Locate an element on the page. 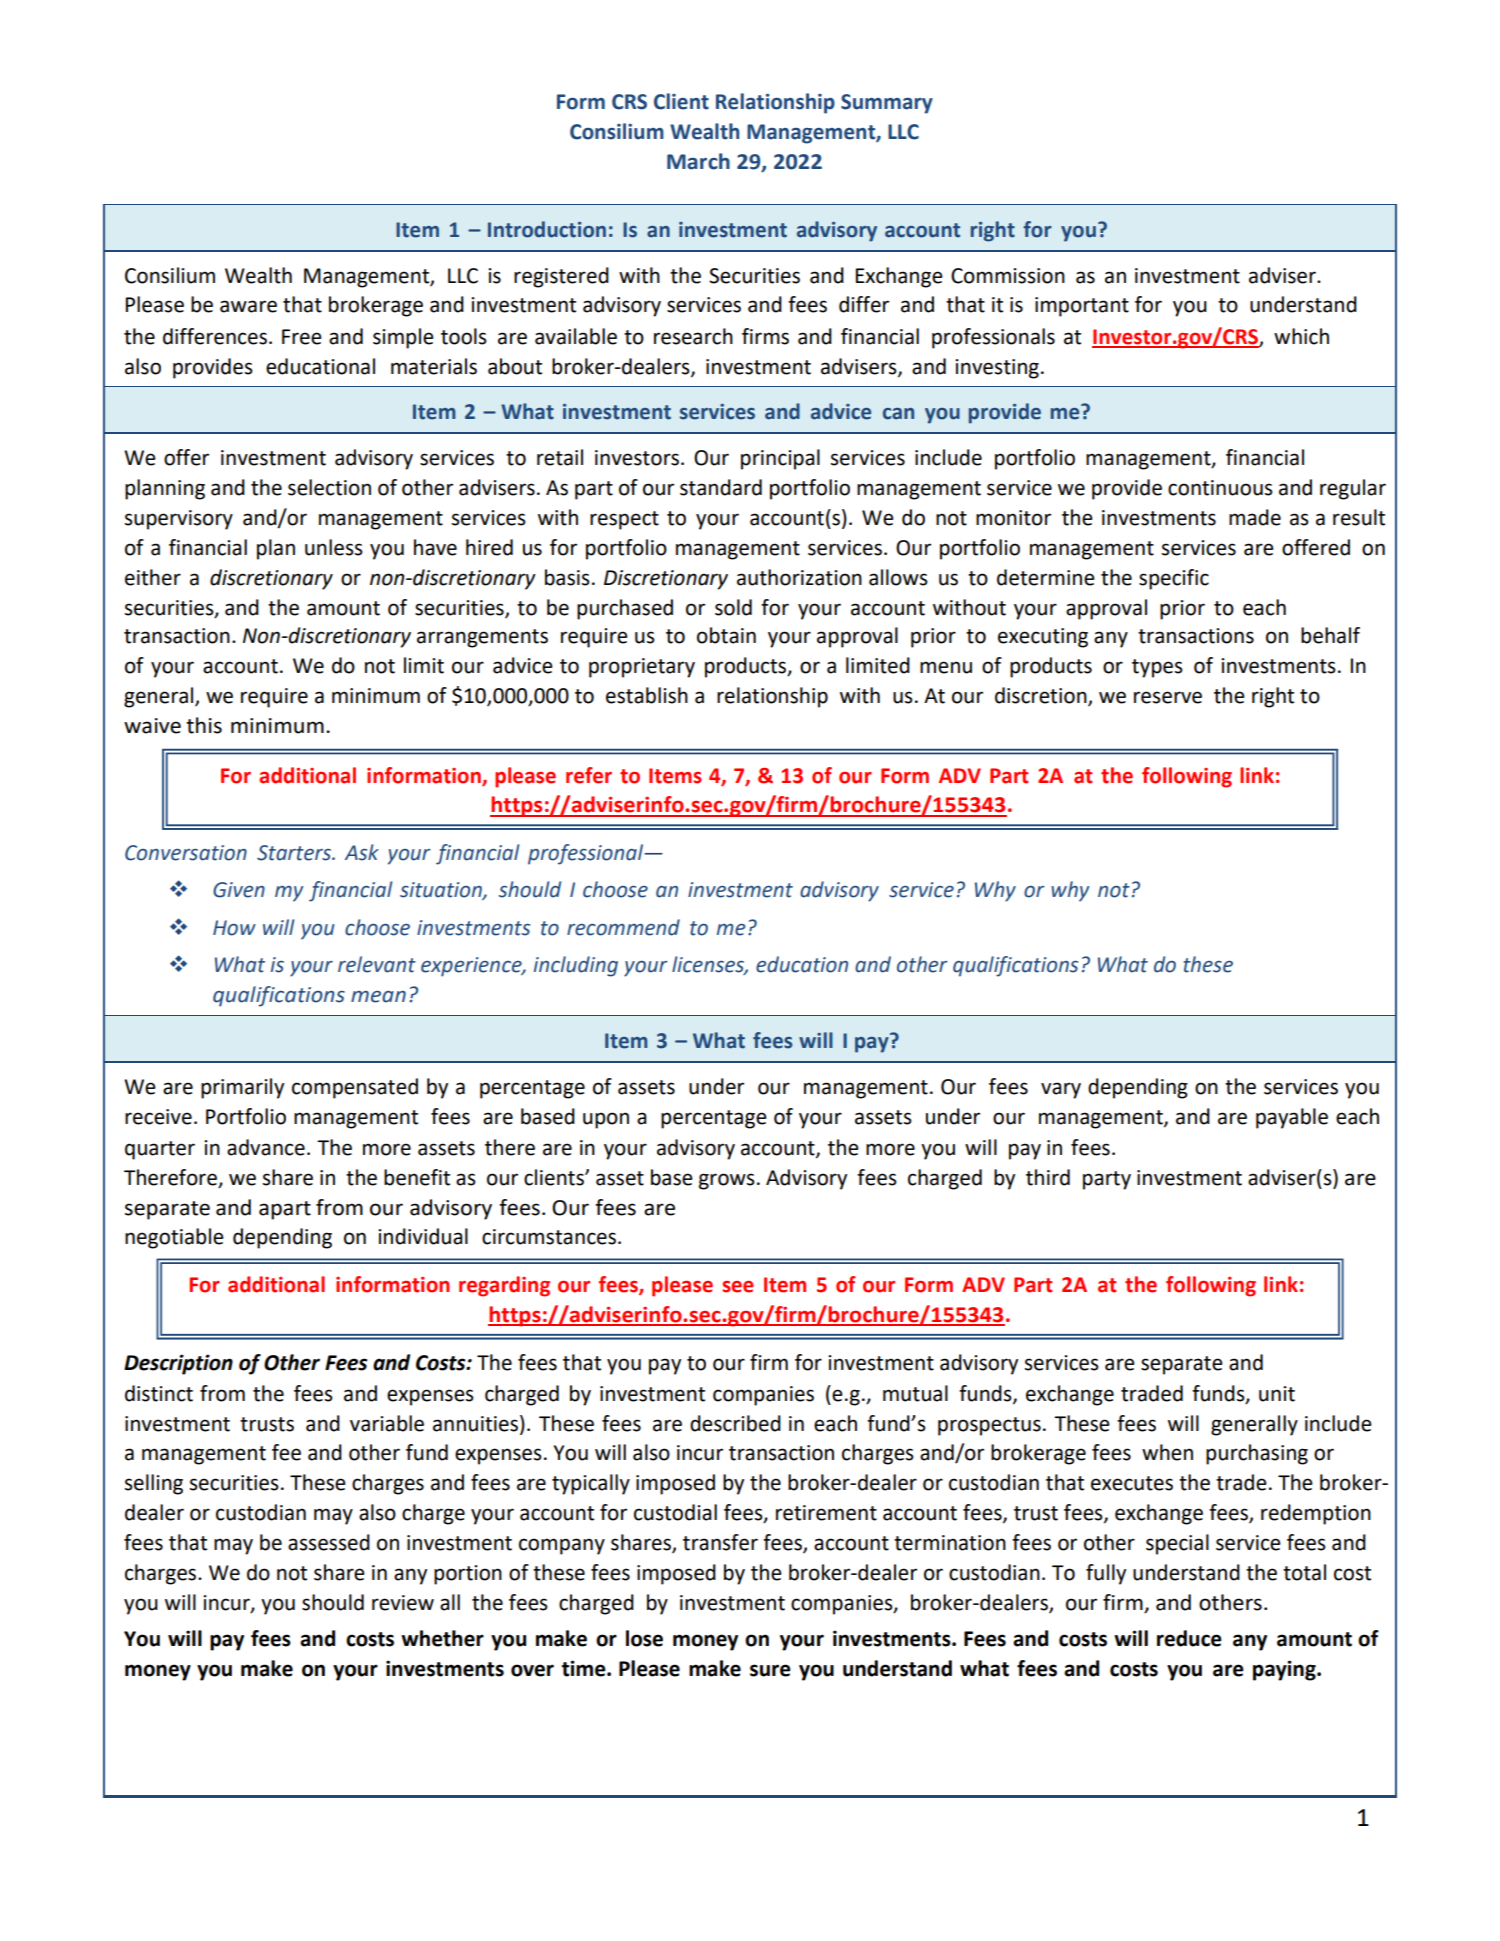 This page has width=1500, height=1941. important is located at coordinates (1082, 307).
